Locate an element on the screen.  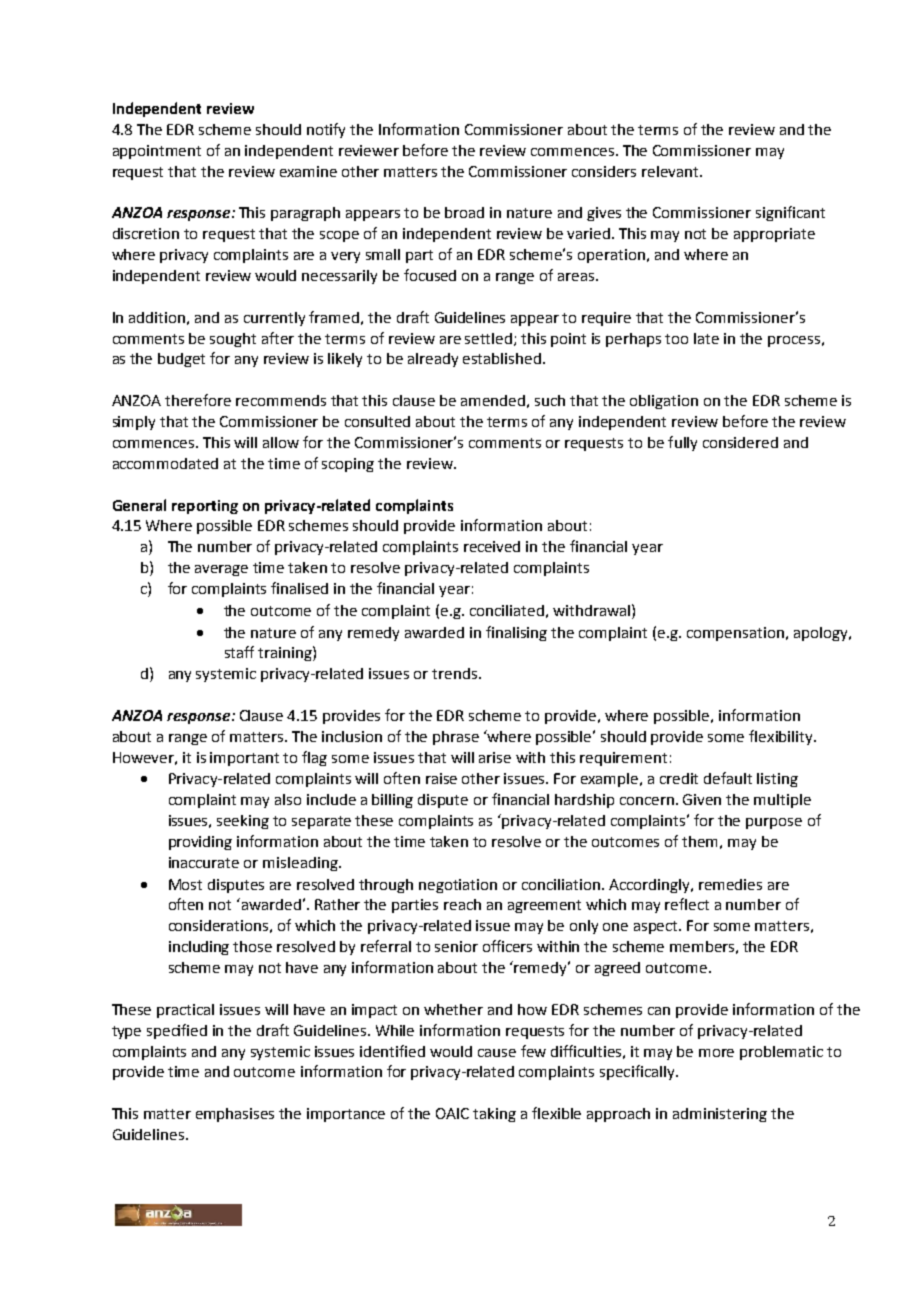
relevant is located at coordinates (671, 171).
